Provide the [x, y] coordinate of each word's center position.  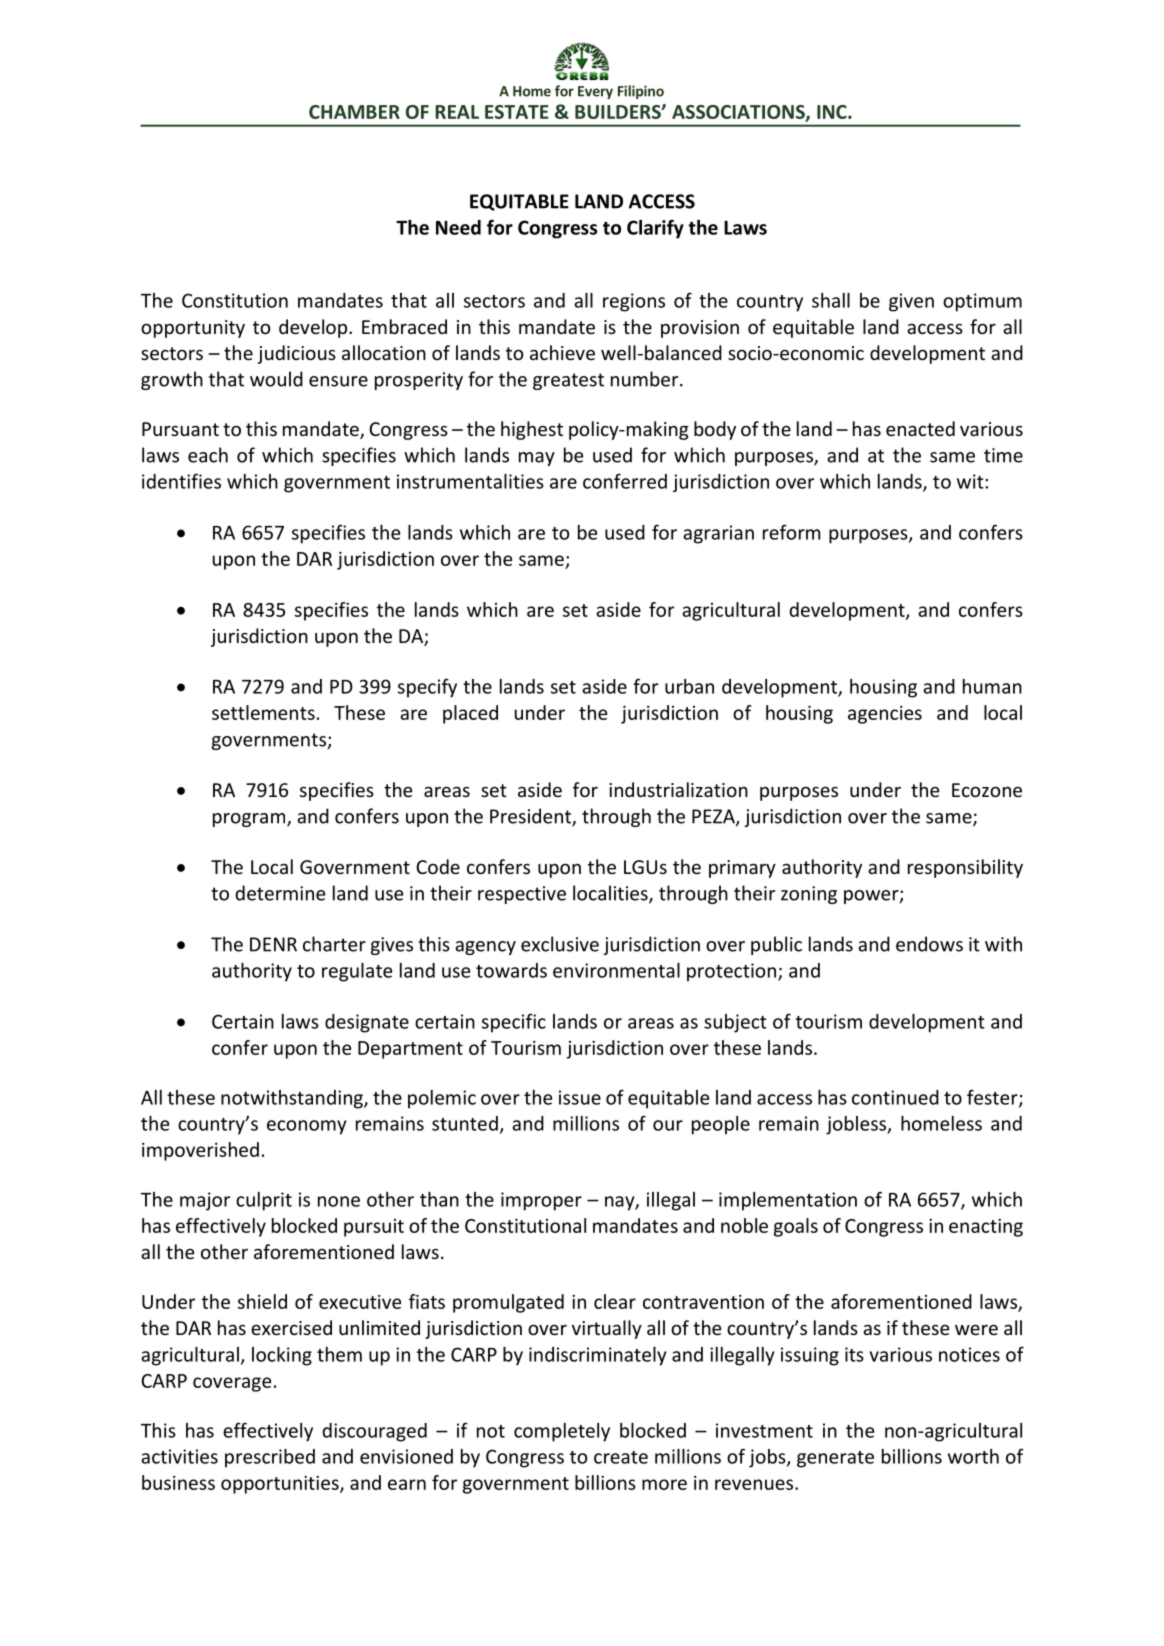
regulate [357, 972]
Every [595, 92]
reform [791, 532]
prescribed [270, 1458]
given [911, 302]
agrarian [718, 534]
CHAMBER [354, 112]
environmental [616, 970]
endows [929, 944]
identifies [181, 481]
